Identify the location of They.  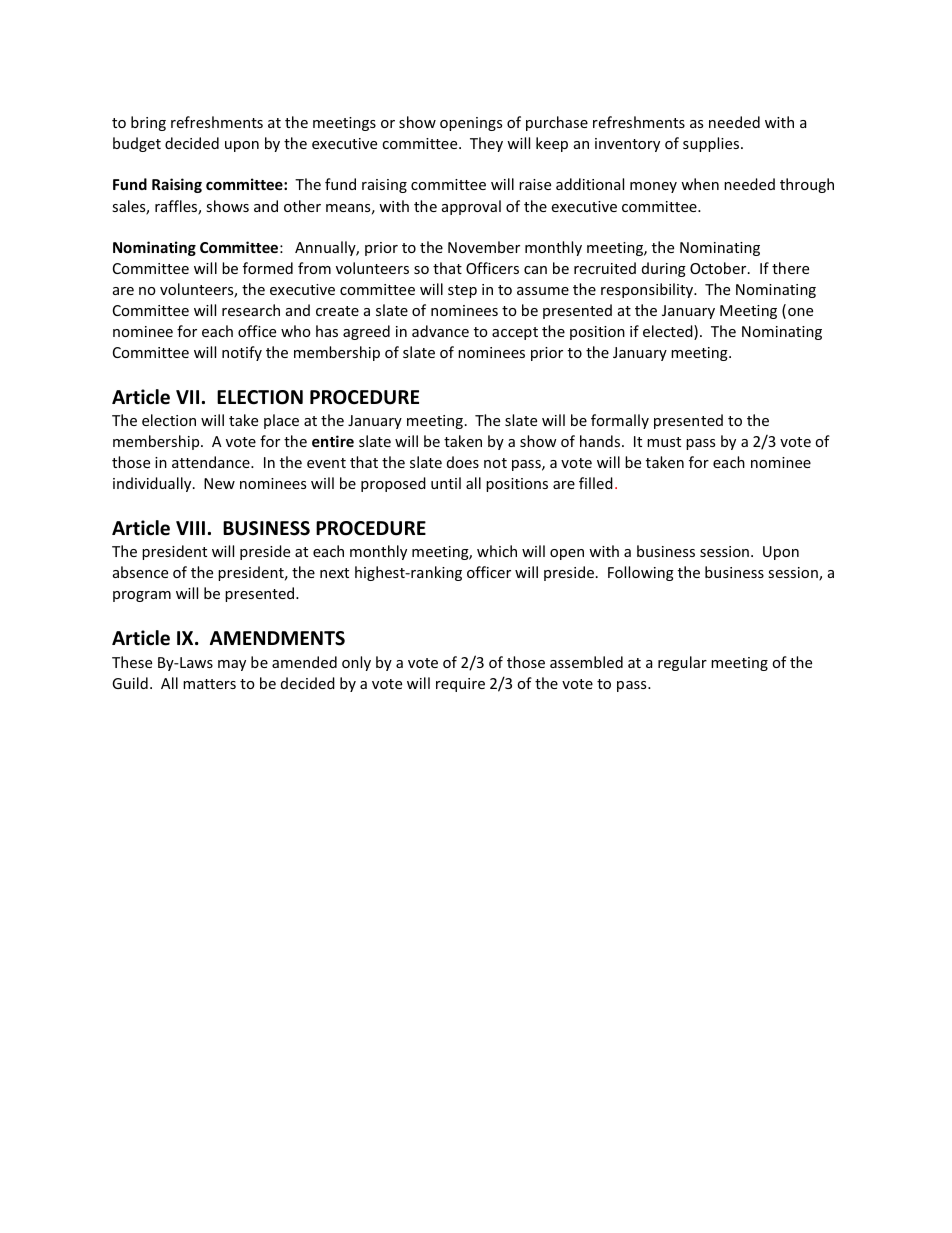
(486, 144).
